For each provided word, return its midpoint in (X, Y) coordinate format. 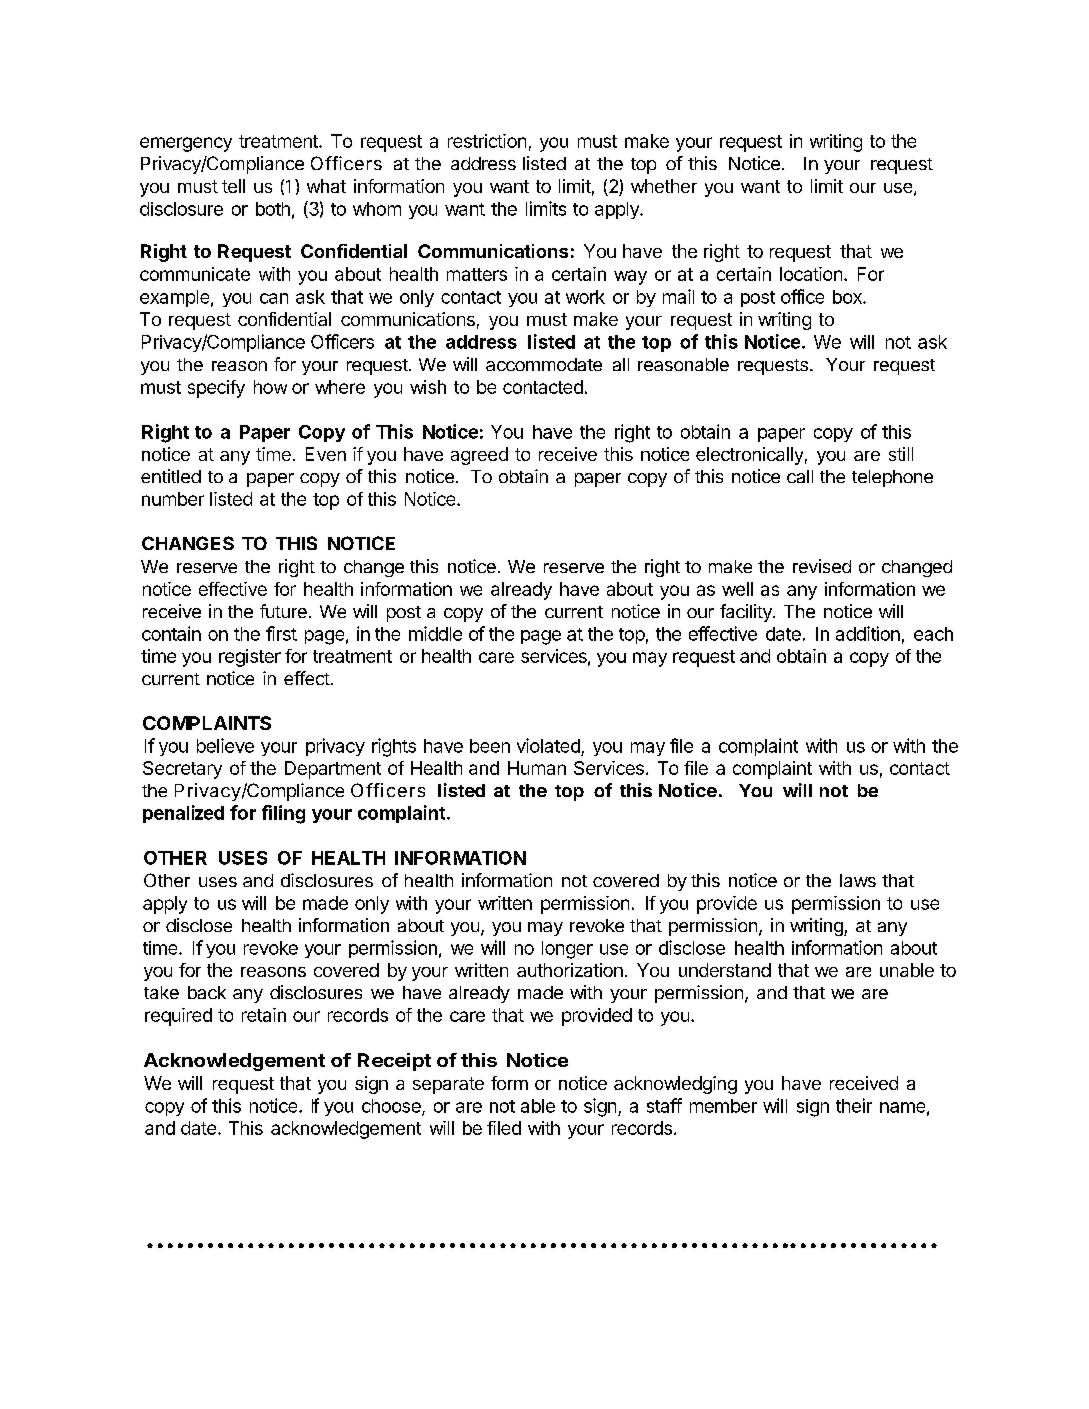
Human (537, 768)
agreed (479, 456)
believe (225, 745)
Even (326, 454)
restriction (487, 141)
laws (858, 880)
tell (233, 186)
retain (264, 1015)
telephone (892, 478)
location (811, 274)
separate (448, 1085)
